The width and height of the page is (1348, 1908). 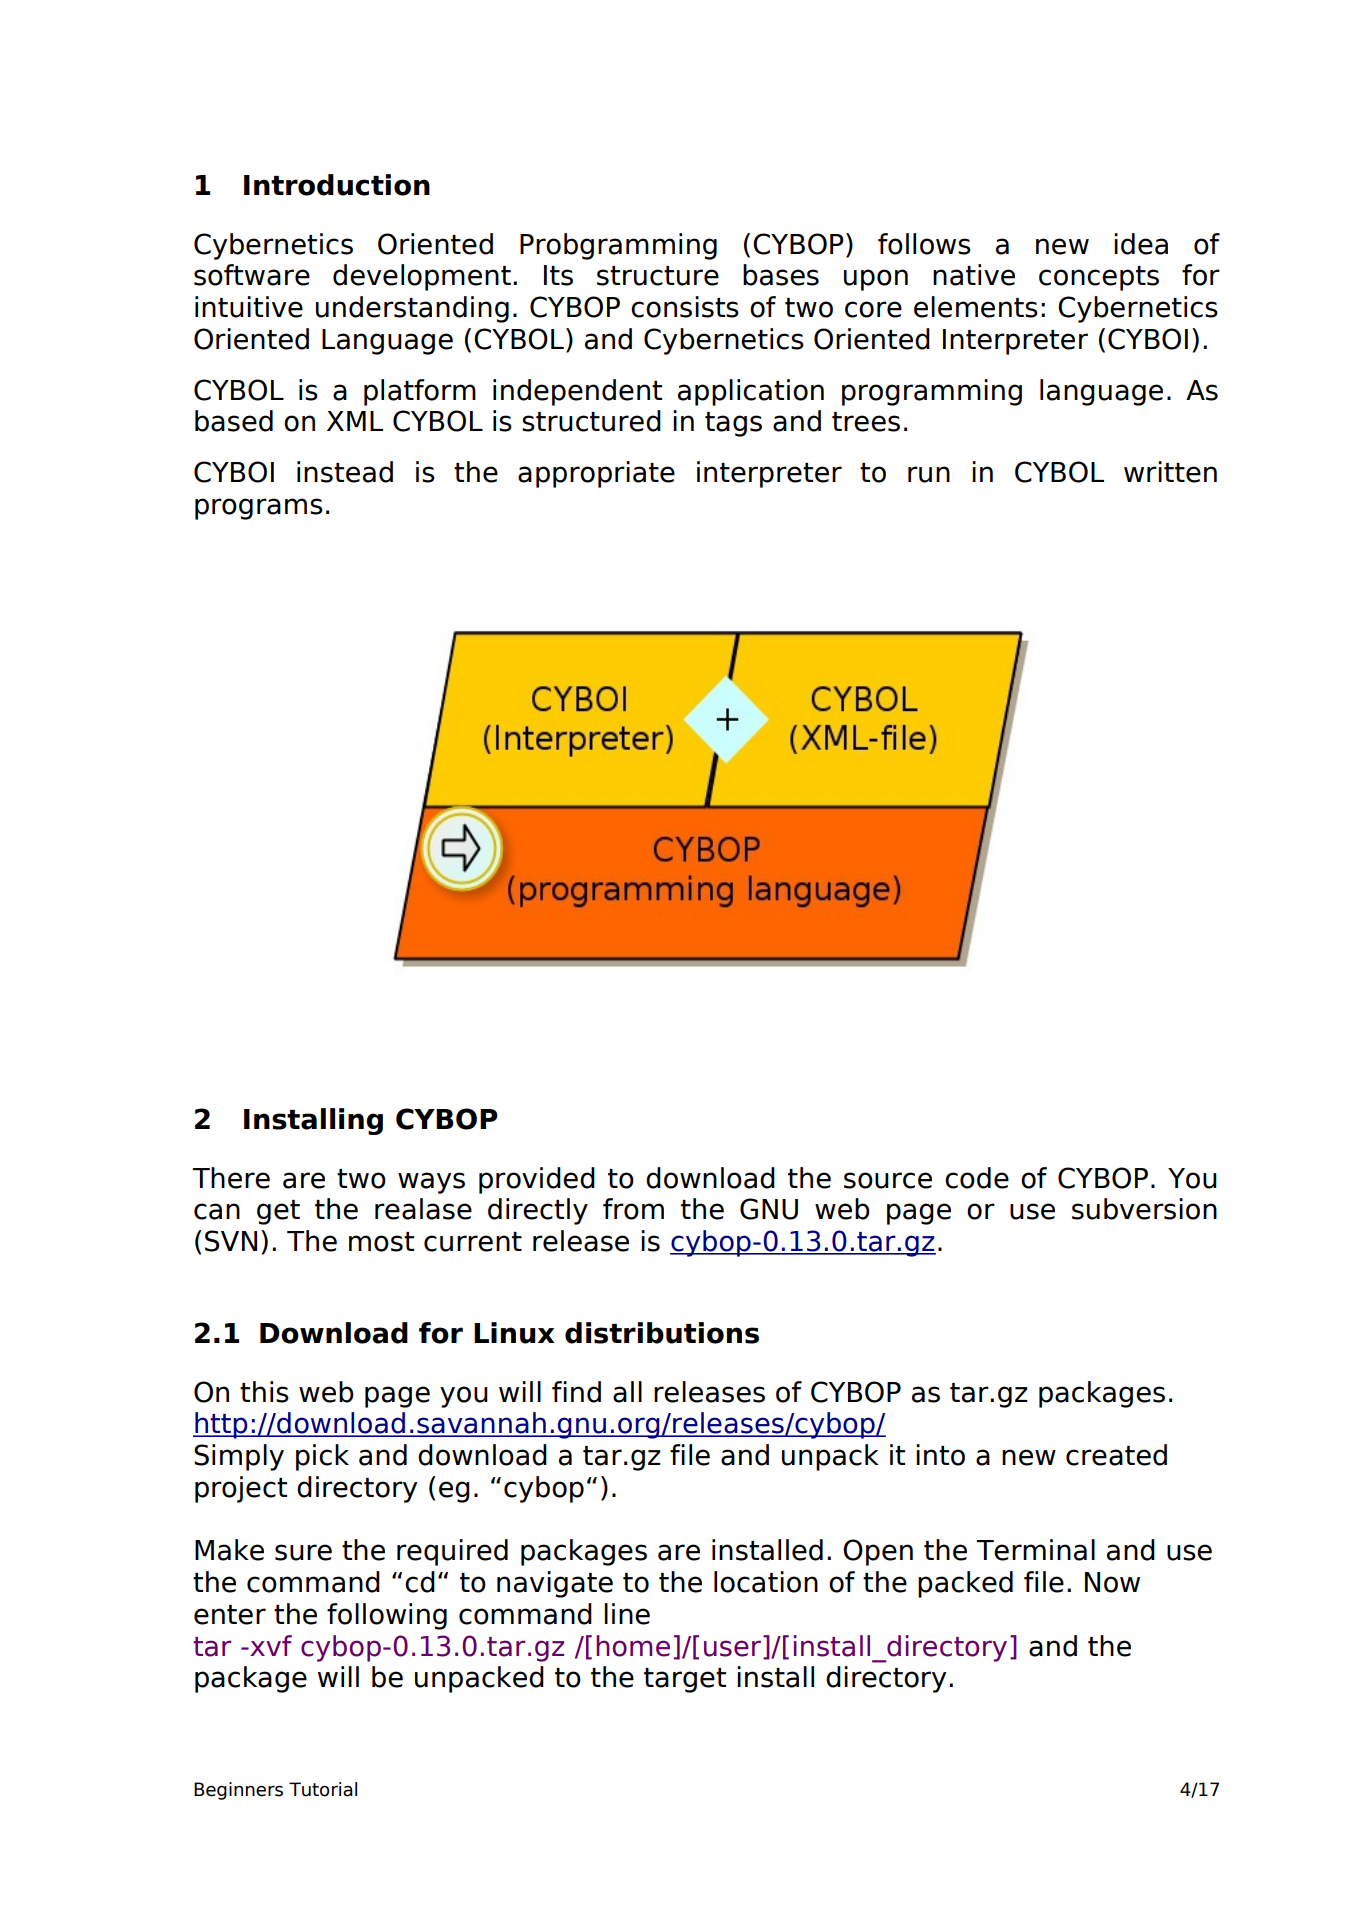 I want to click on target, so click(x=685, y=1680).
